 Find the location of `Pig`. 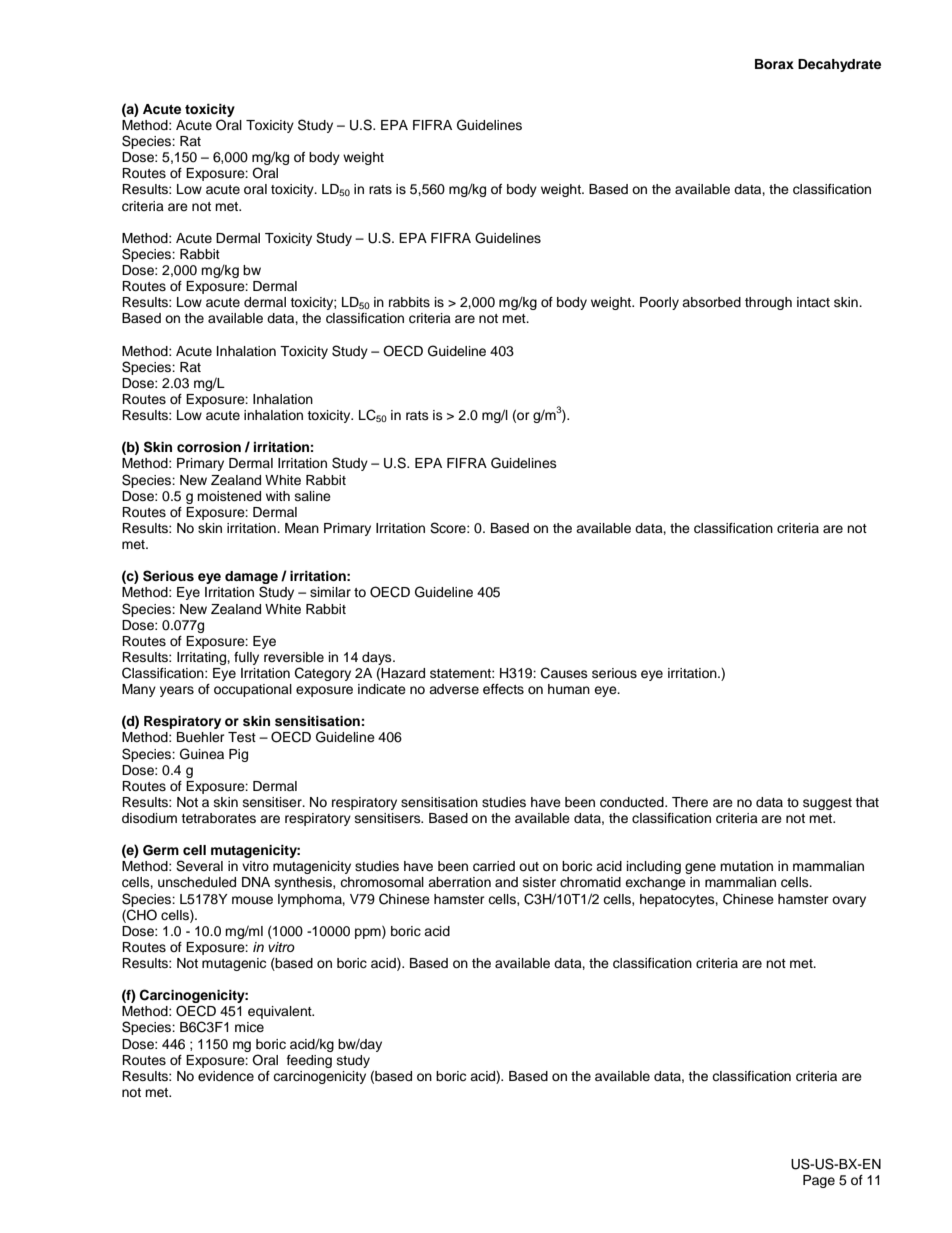

Pig is located at coordinates (238, 755).
